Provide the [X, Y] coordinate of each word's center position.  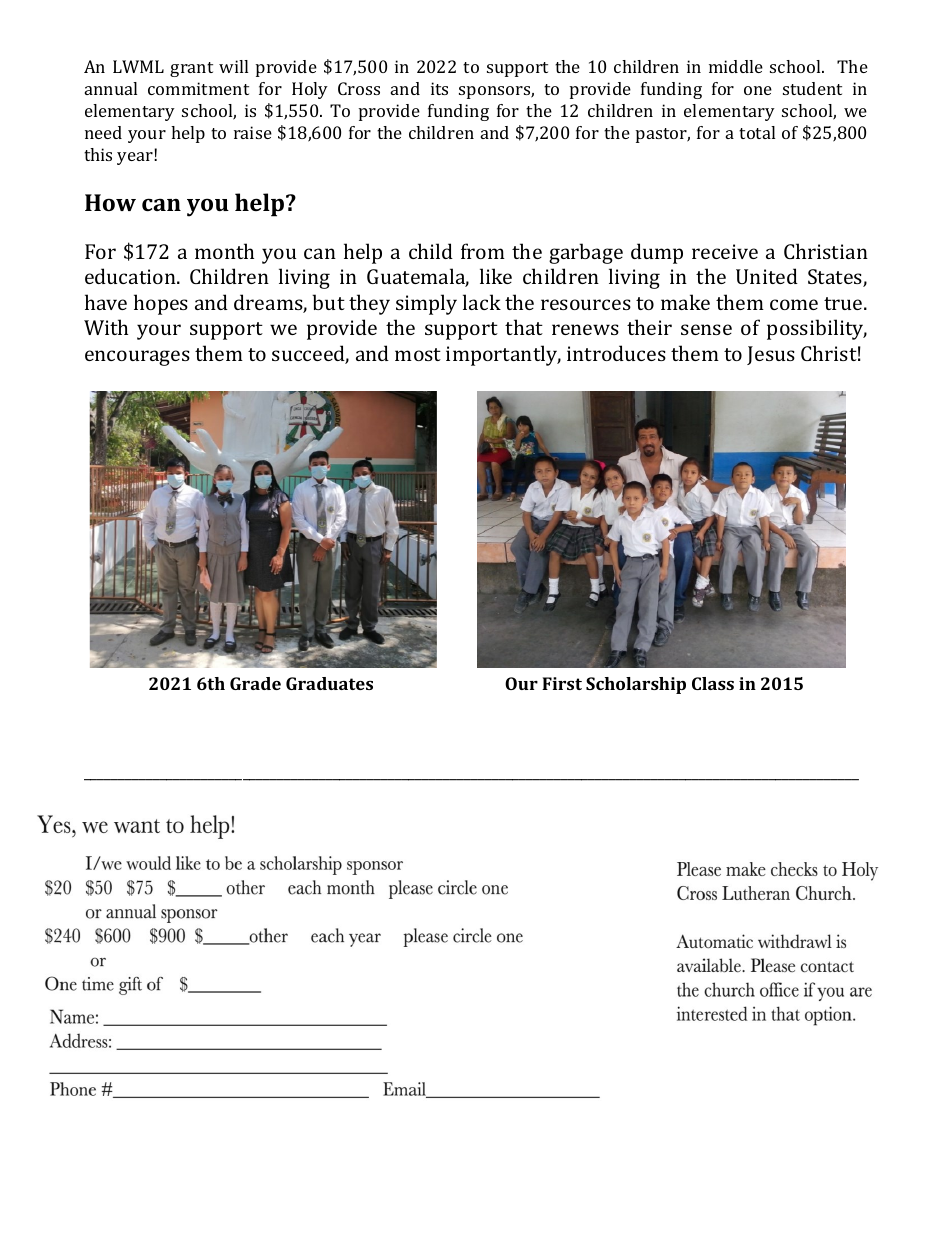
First [562, 683]
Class [713, 683]
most [418, 354]
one [758, 90]
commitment [198, 88]
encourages [137, 358]
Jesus [771, 355]
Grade [255, 683]
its [439, 88]
